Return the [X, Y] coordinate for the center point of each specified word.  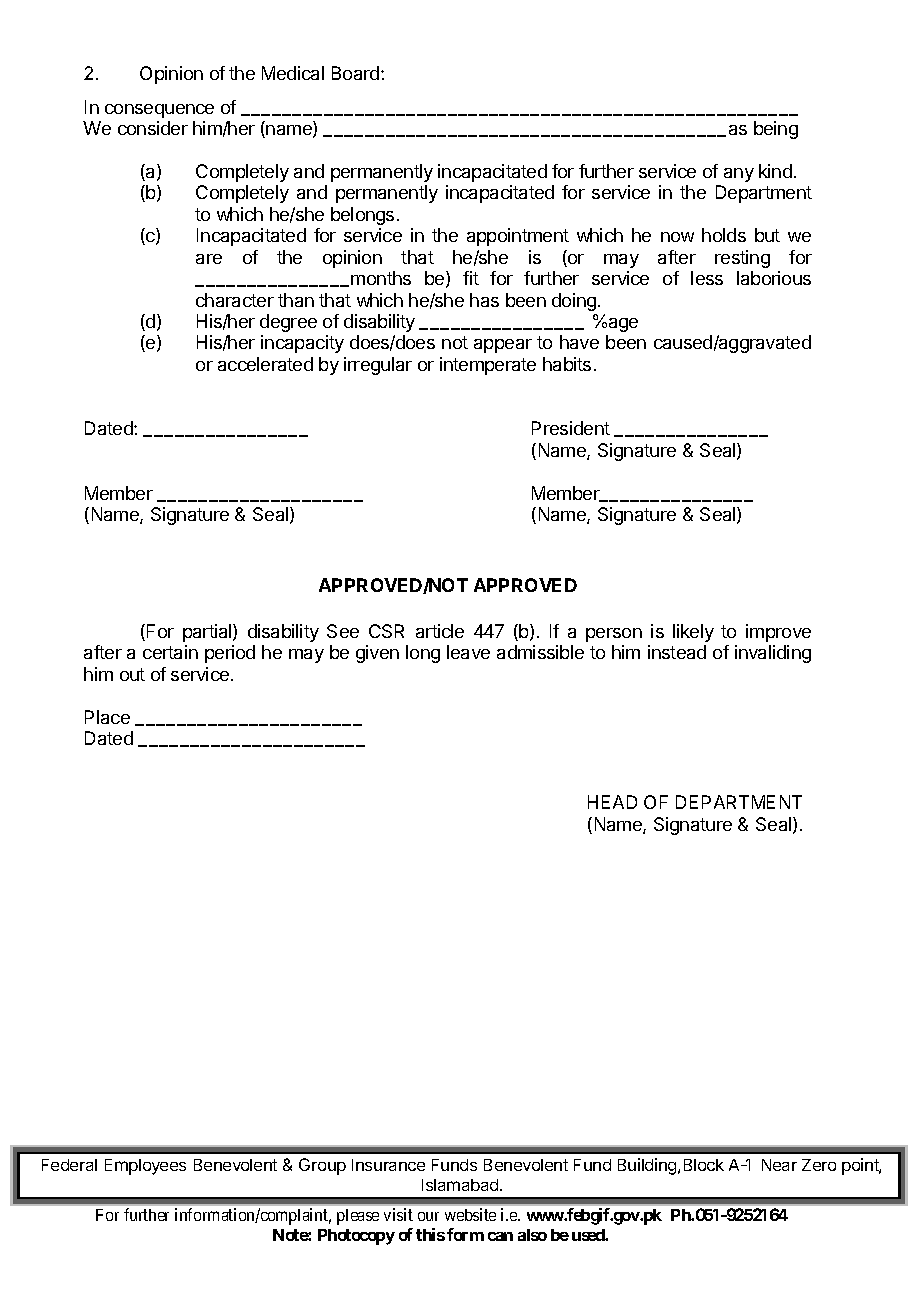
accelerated [265, 364]
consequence [159, 111]
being [776, 130]
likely [693, 633]
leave [468, 652]
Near [779, 1165]
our [428, 1216]
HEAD [612, 802]
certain [170, 652]
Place [107, 717]
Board [357, 73]
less [707, 278]
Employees [145, 1167]
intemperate [488, 366]
